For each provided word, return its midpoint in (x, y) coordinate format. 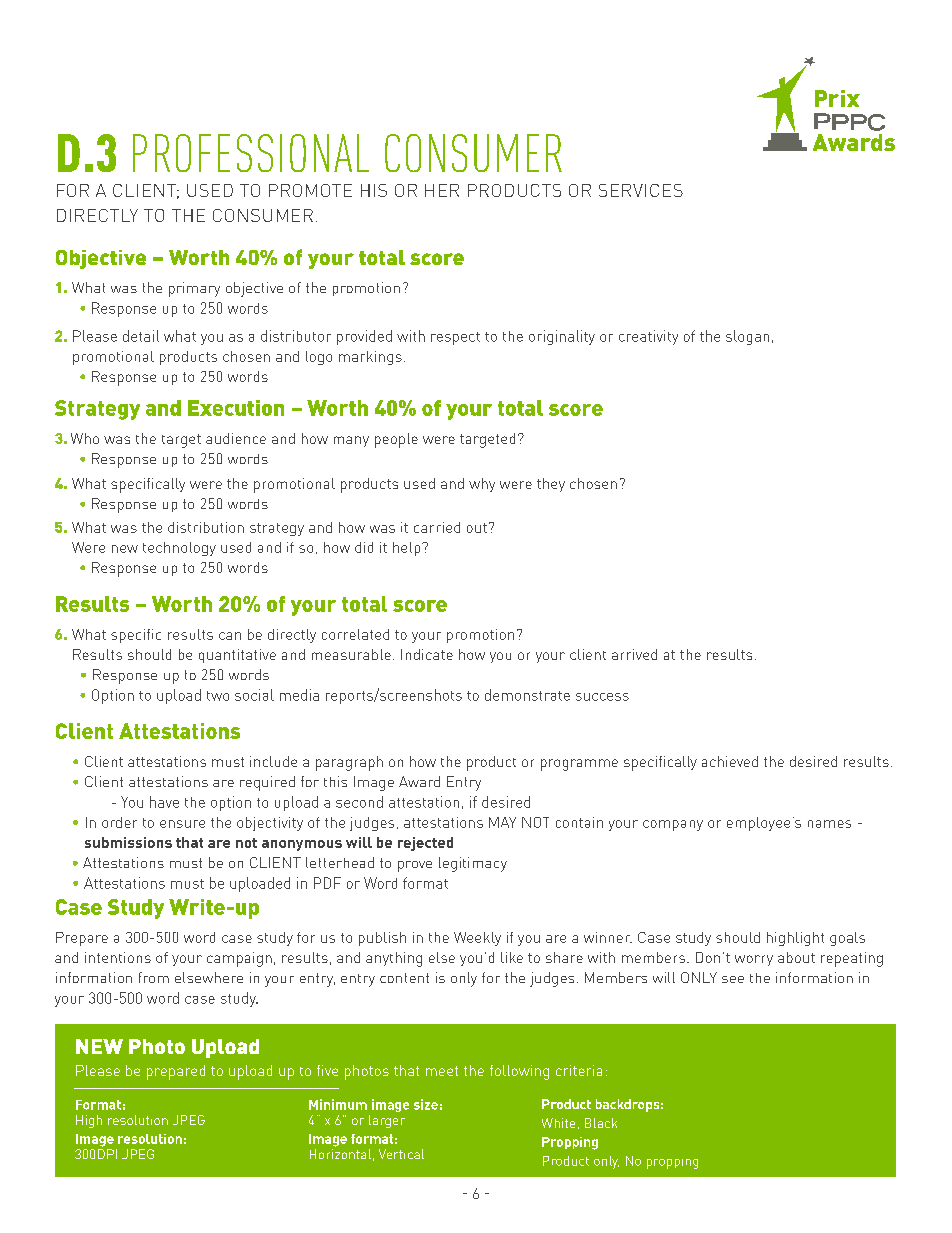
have (164, 802)
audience (236, 438)
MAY (502, 822)
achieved (730, 761)
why (482, 485)
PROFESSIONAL (251, 153)
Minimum (338, 1104)
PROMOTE (310, 190)
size (426, 1104)
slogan (747, 337)
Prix (837, 98)
